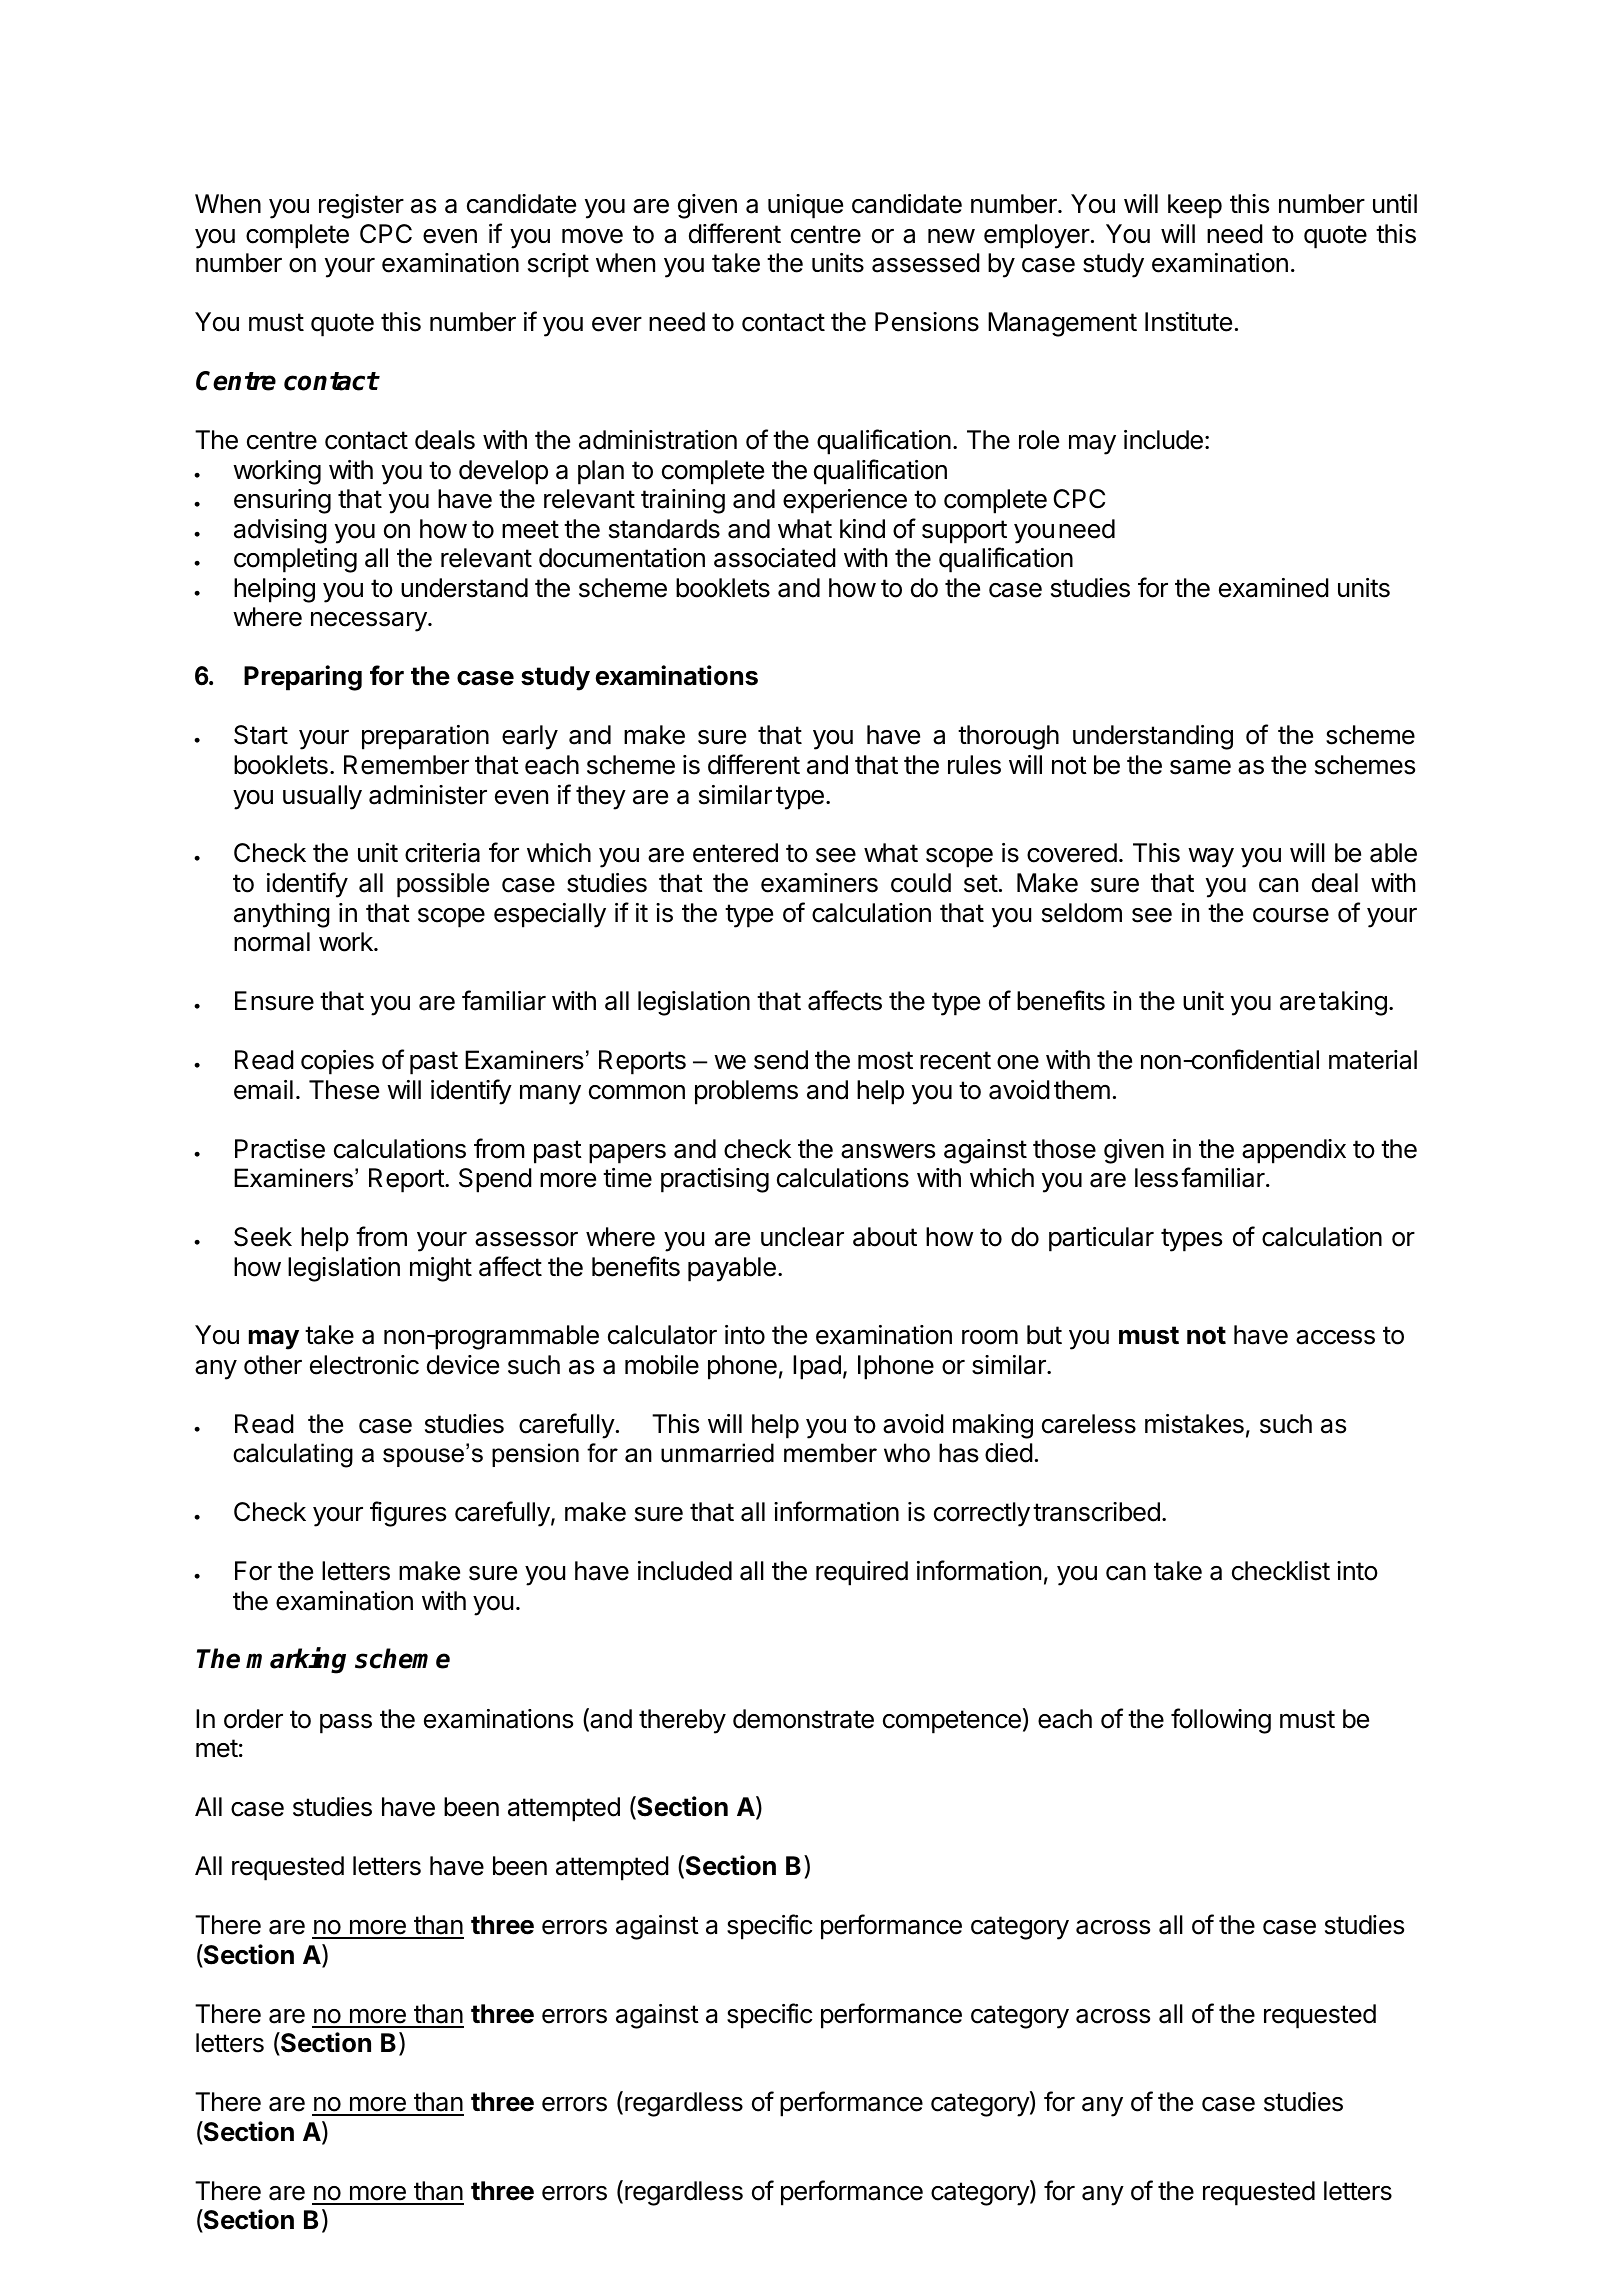 This screenshot has height=2276, width=1611. I want to click on same, so click(1200, 767).
